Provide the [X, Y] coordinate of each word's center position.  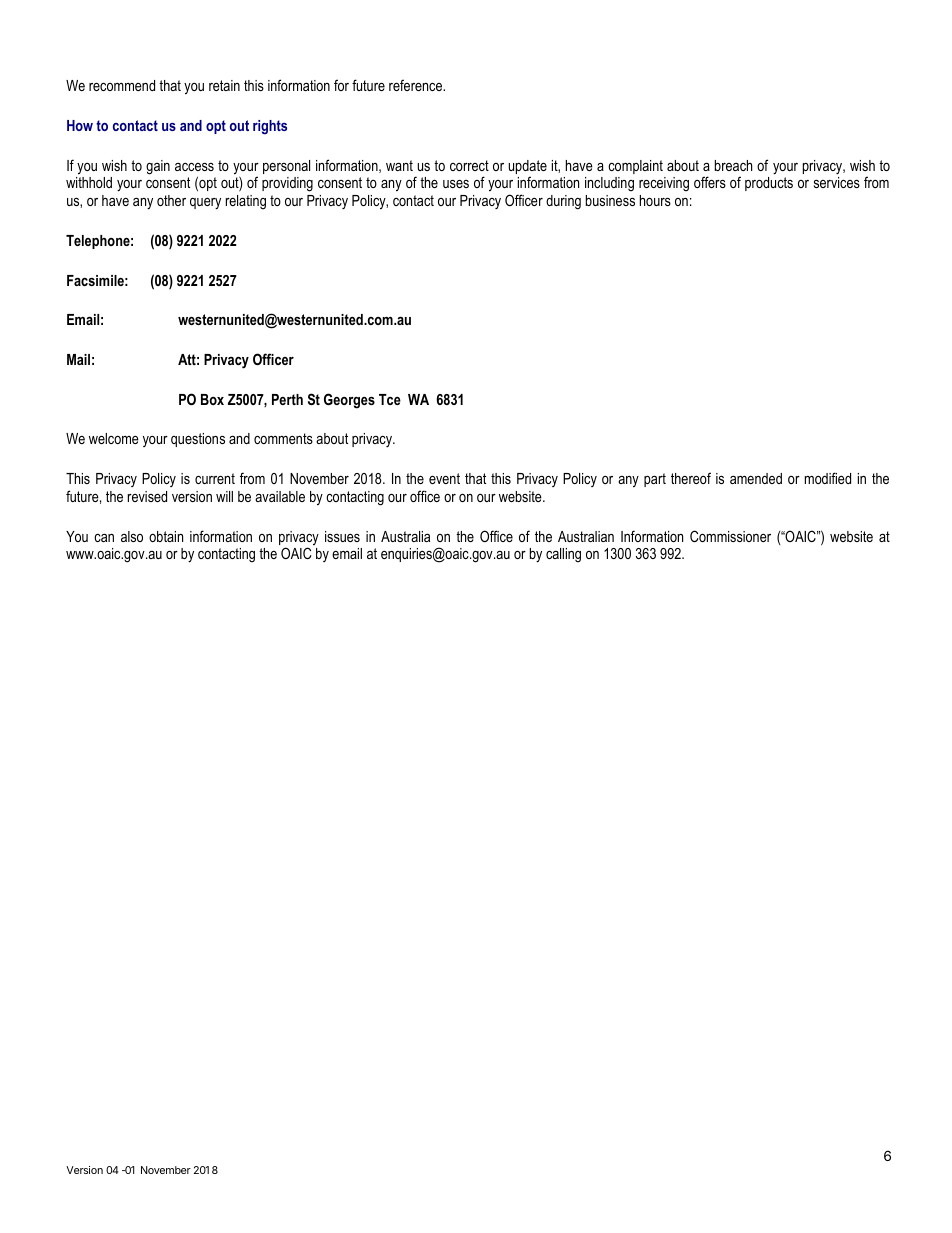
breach [733, 165]
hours [655, 200]
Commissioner [730, 536]
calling [563, 555]
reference [417, 85]
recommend [122, 85]
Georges [349, 401]
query [205, 204]
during [563, 202]
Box [212, 399]
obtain [166, 536]
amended [756, 478]
